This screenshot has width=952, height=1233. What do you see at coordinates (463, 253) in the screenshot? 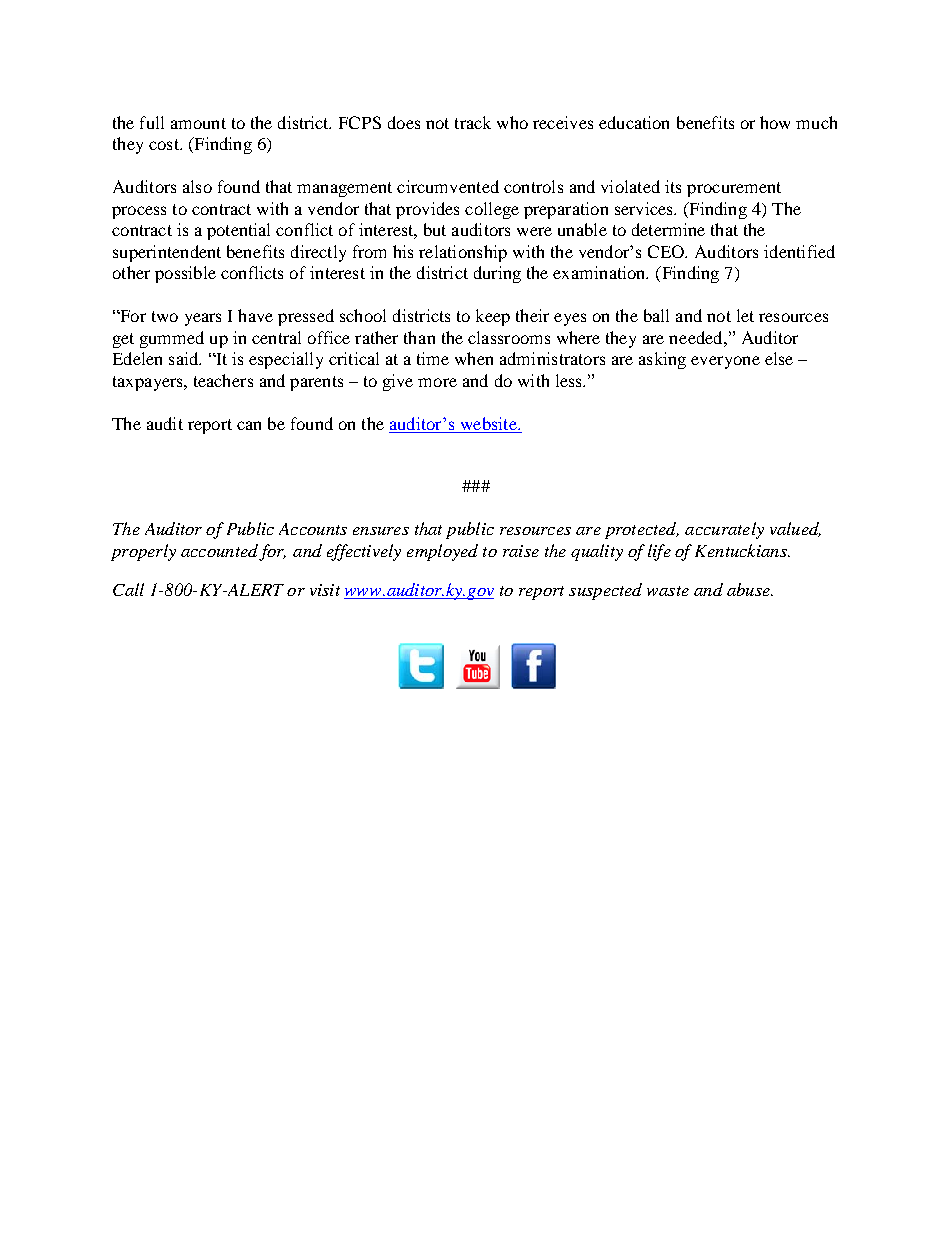
I see `relationship` at bounding box center [463, 253].
